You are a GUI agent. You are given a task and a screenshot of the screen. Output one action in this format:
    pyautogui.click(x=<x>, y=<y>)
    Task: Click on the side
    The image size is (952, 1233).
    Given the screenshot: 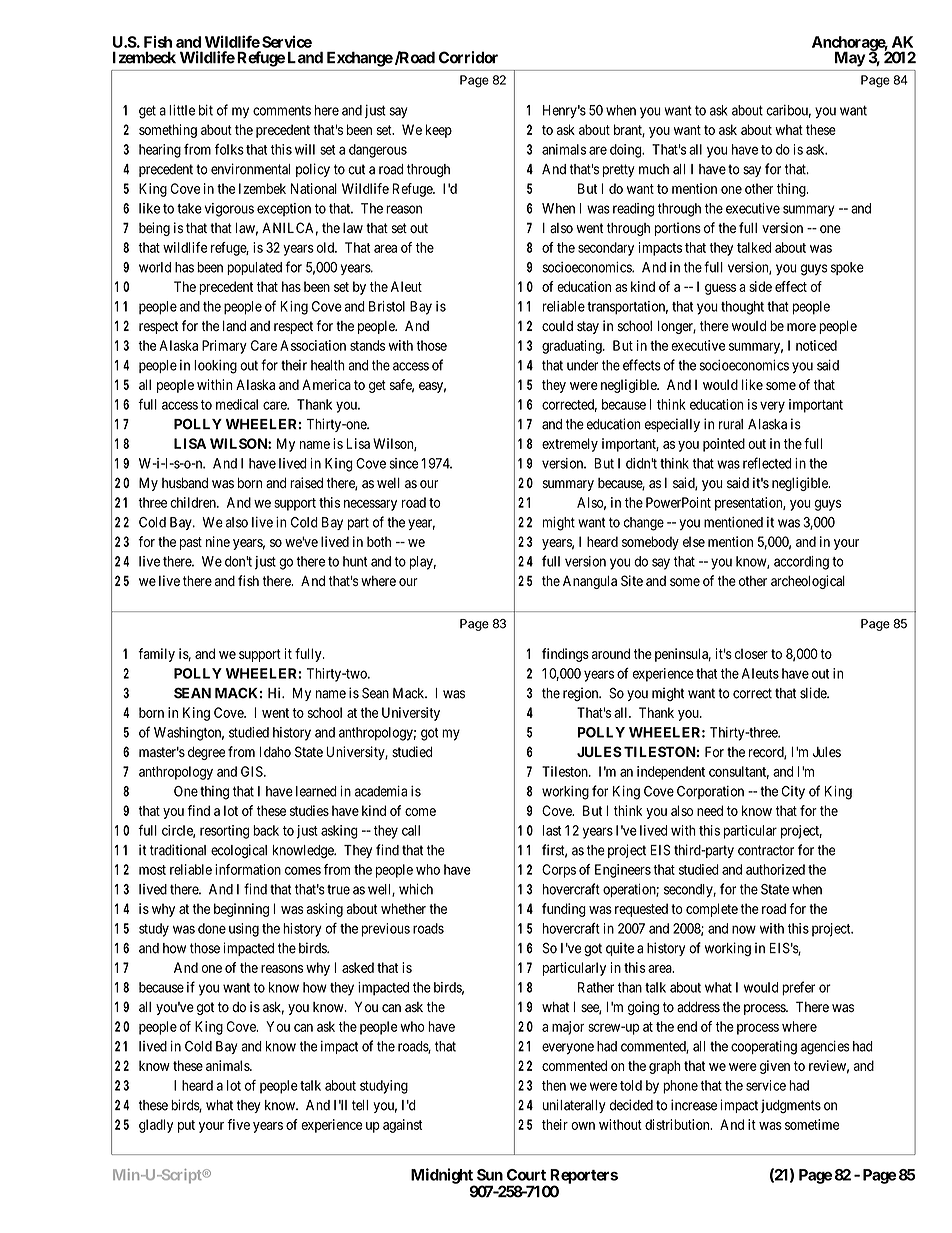 What is the action you would take?
    pyautogui.click(x=760, y=286)
